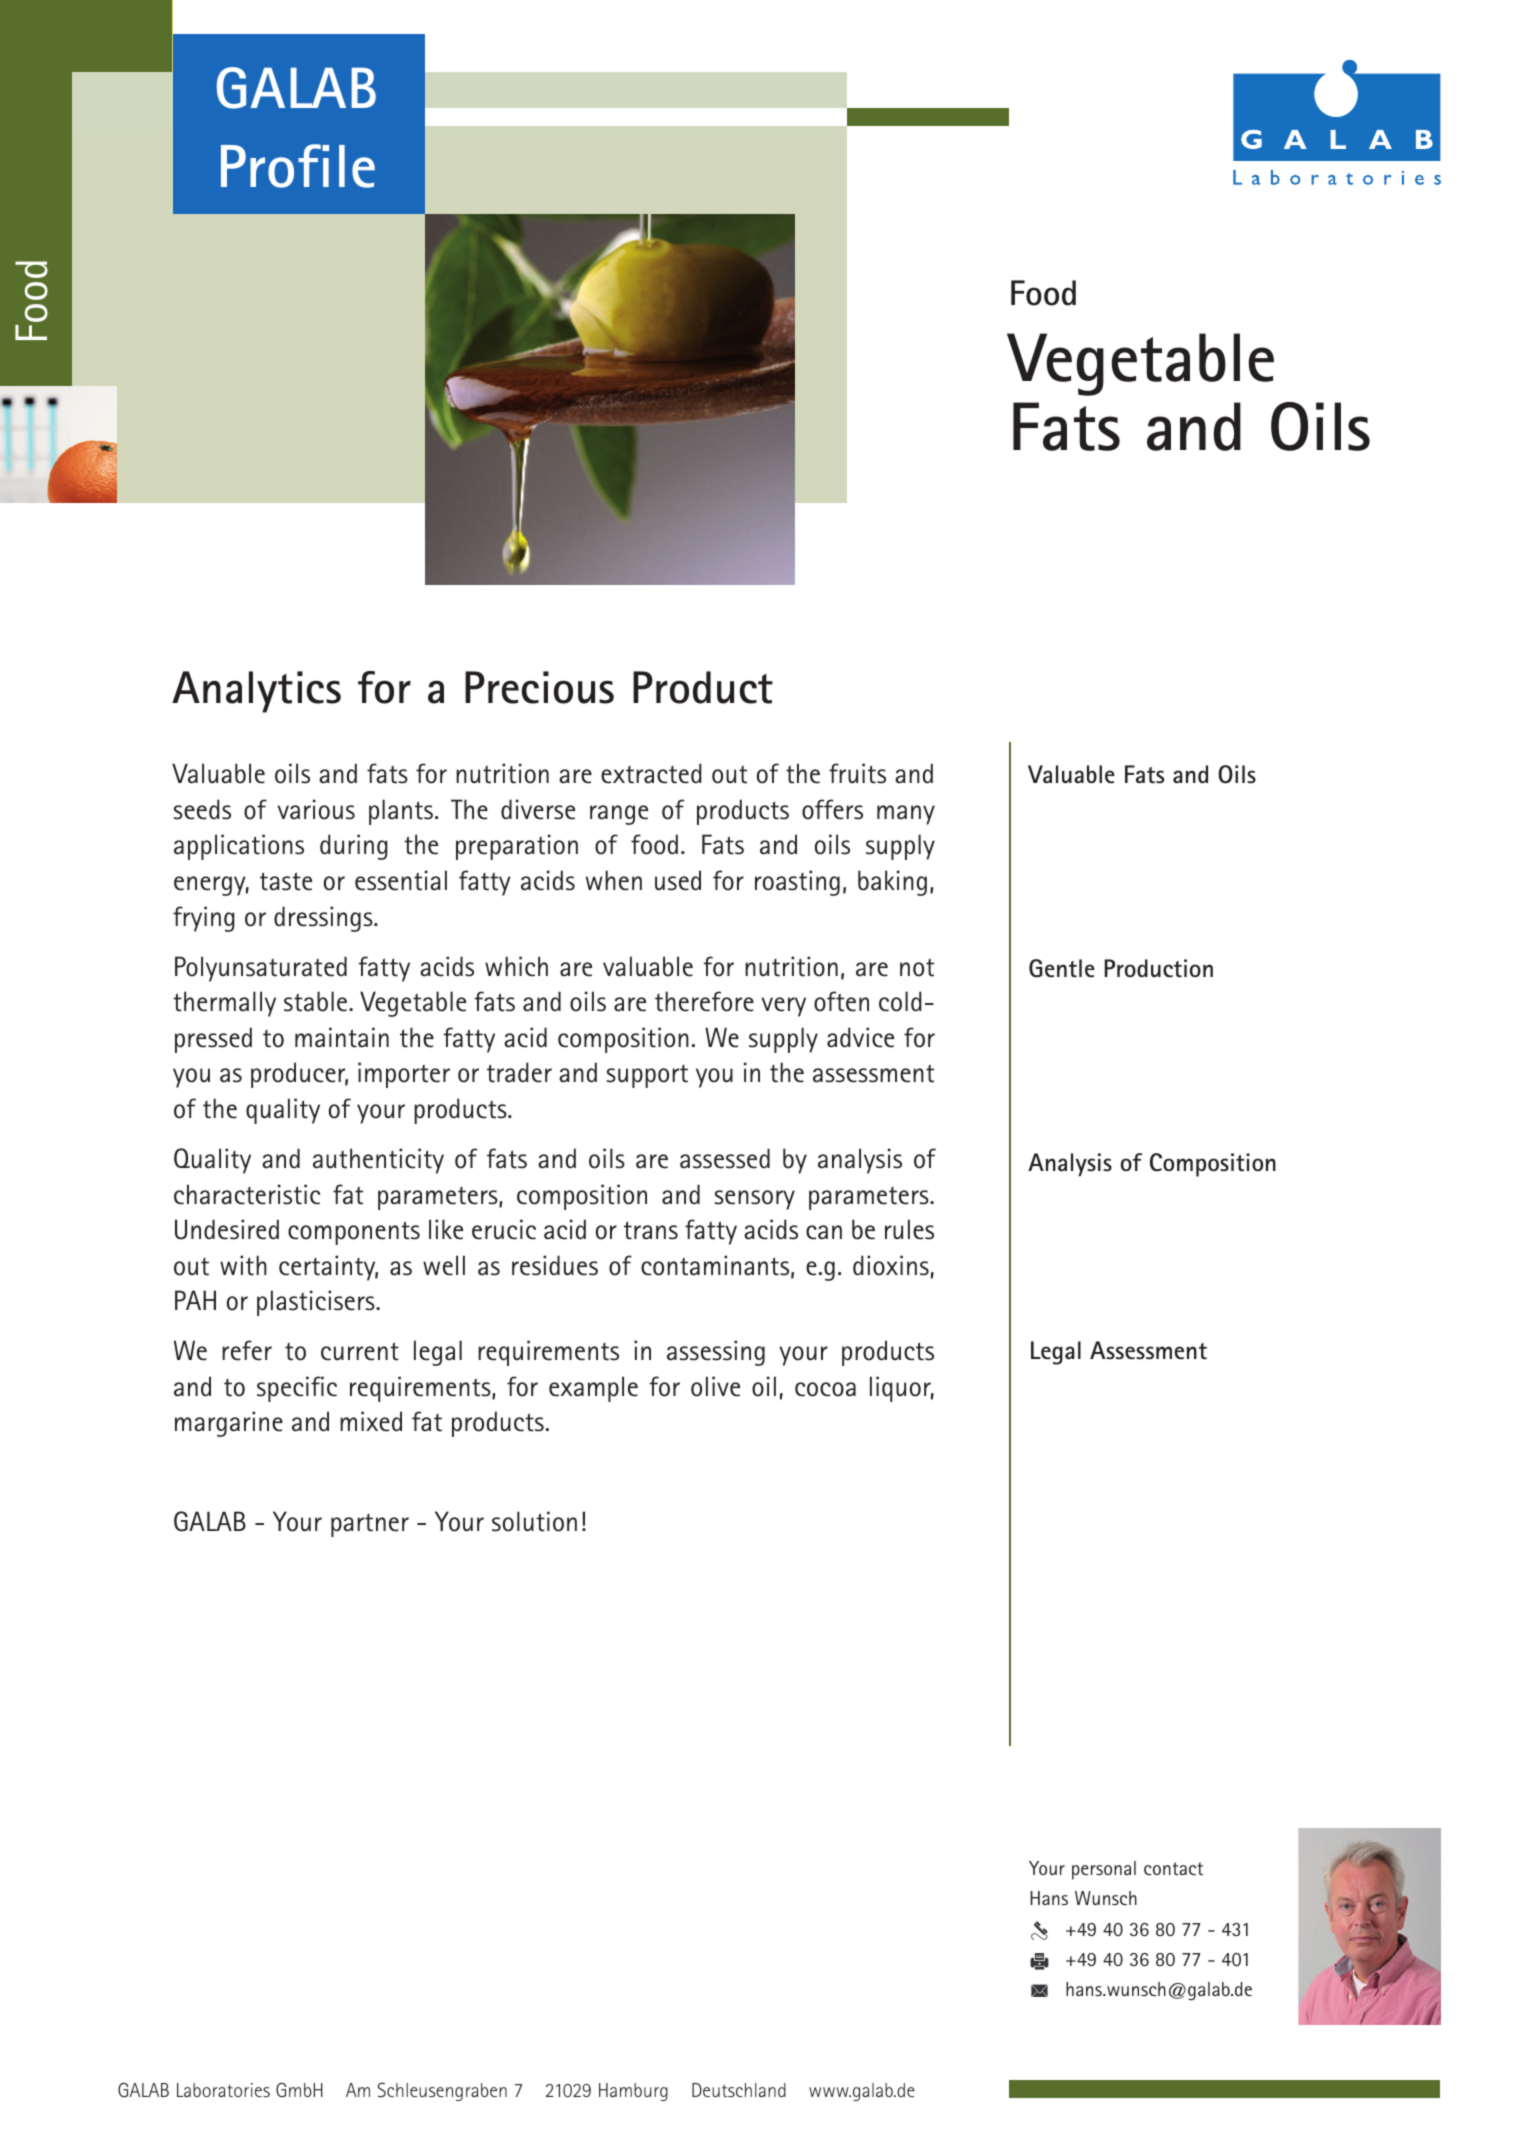 This screenshot has width=1513, height=2140. Describe the element at coordinates (725, 1158) in the screenshot. I see `assessed` at that location.
